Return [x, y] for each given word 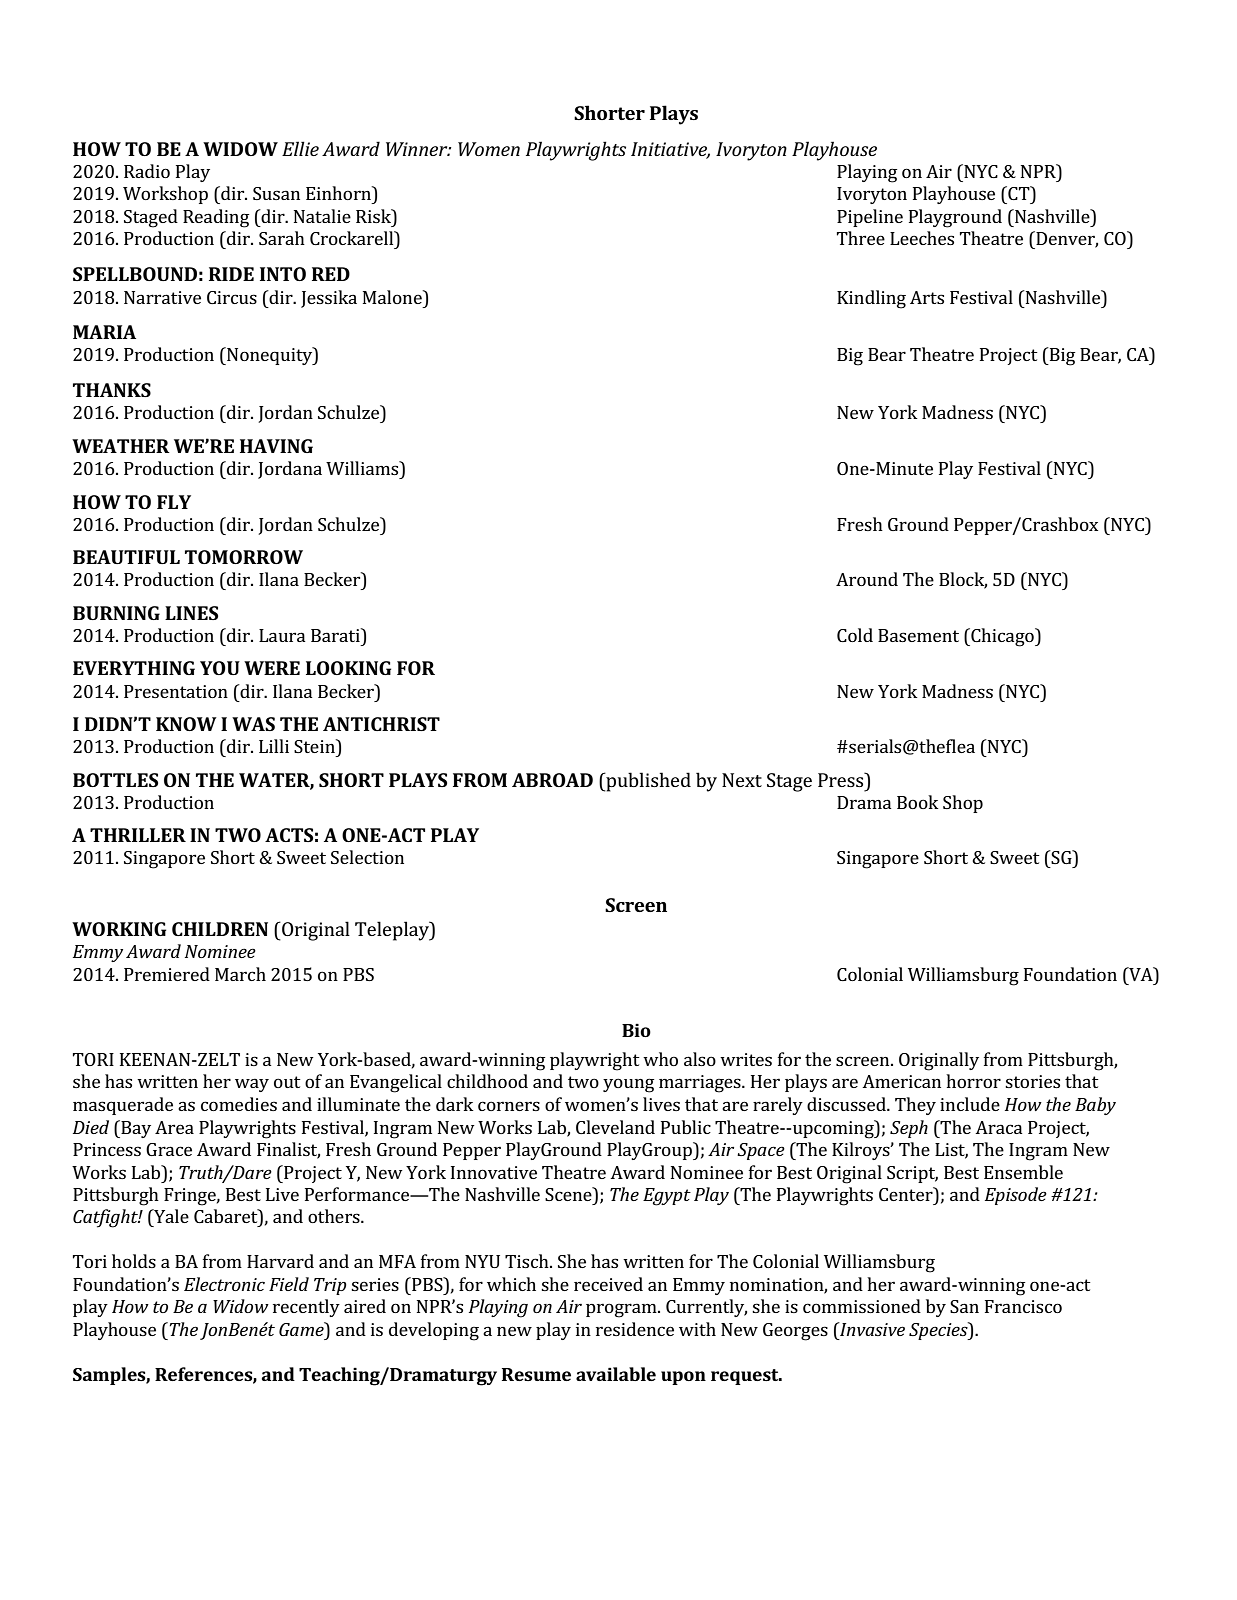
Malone [393, 297]
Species [939, 1331]
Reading [216, 218]
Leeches [922, 238]
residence [635, 1329]
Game [302, 1329]
